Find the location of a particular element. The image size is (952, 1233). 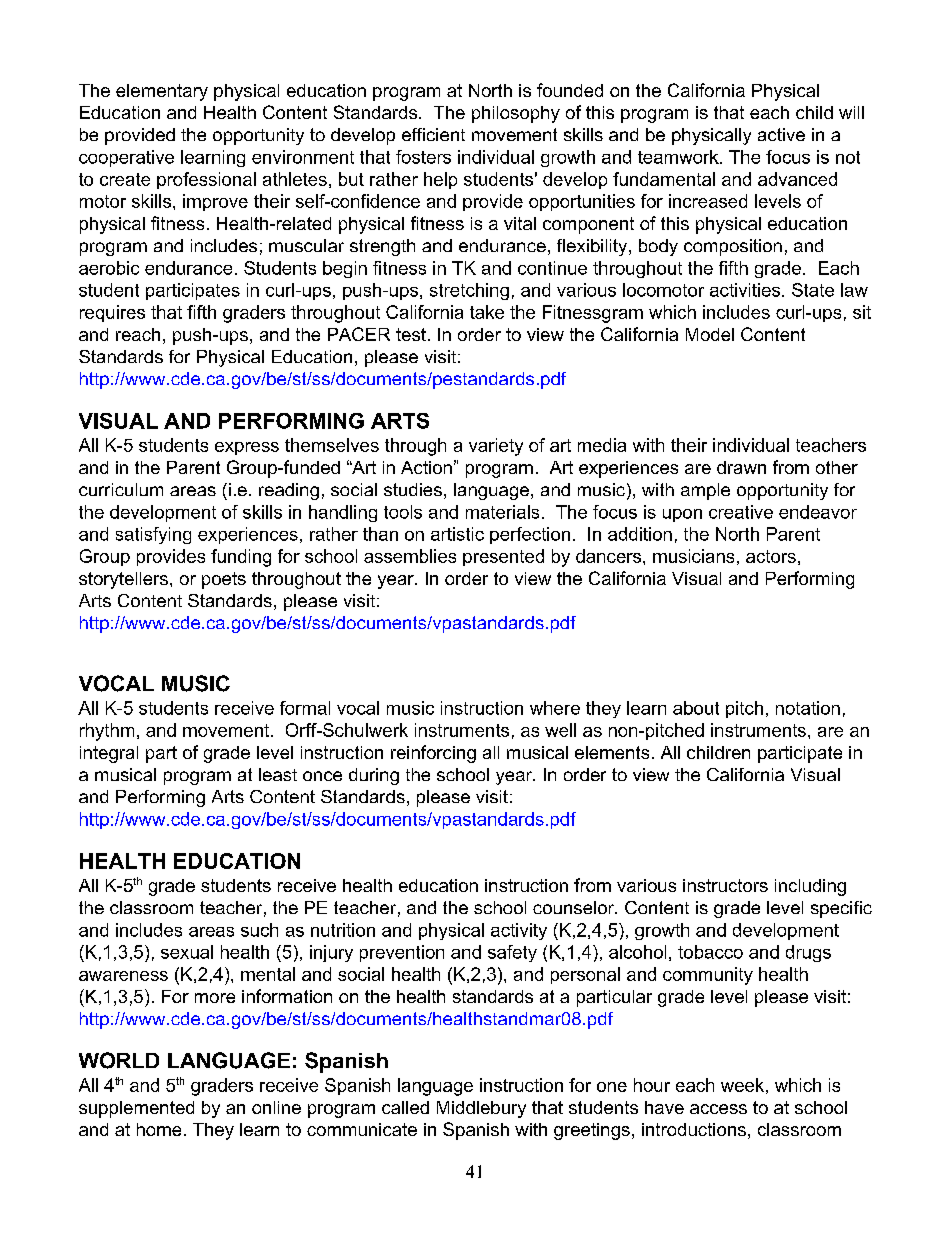

variety is located at coordinates (496, 447).
